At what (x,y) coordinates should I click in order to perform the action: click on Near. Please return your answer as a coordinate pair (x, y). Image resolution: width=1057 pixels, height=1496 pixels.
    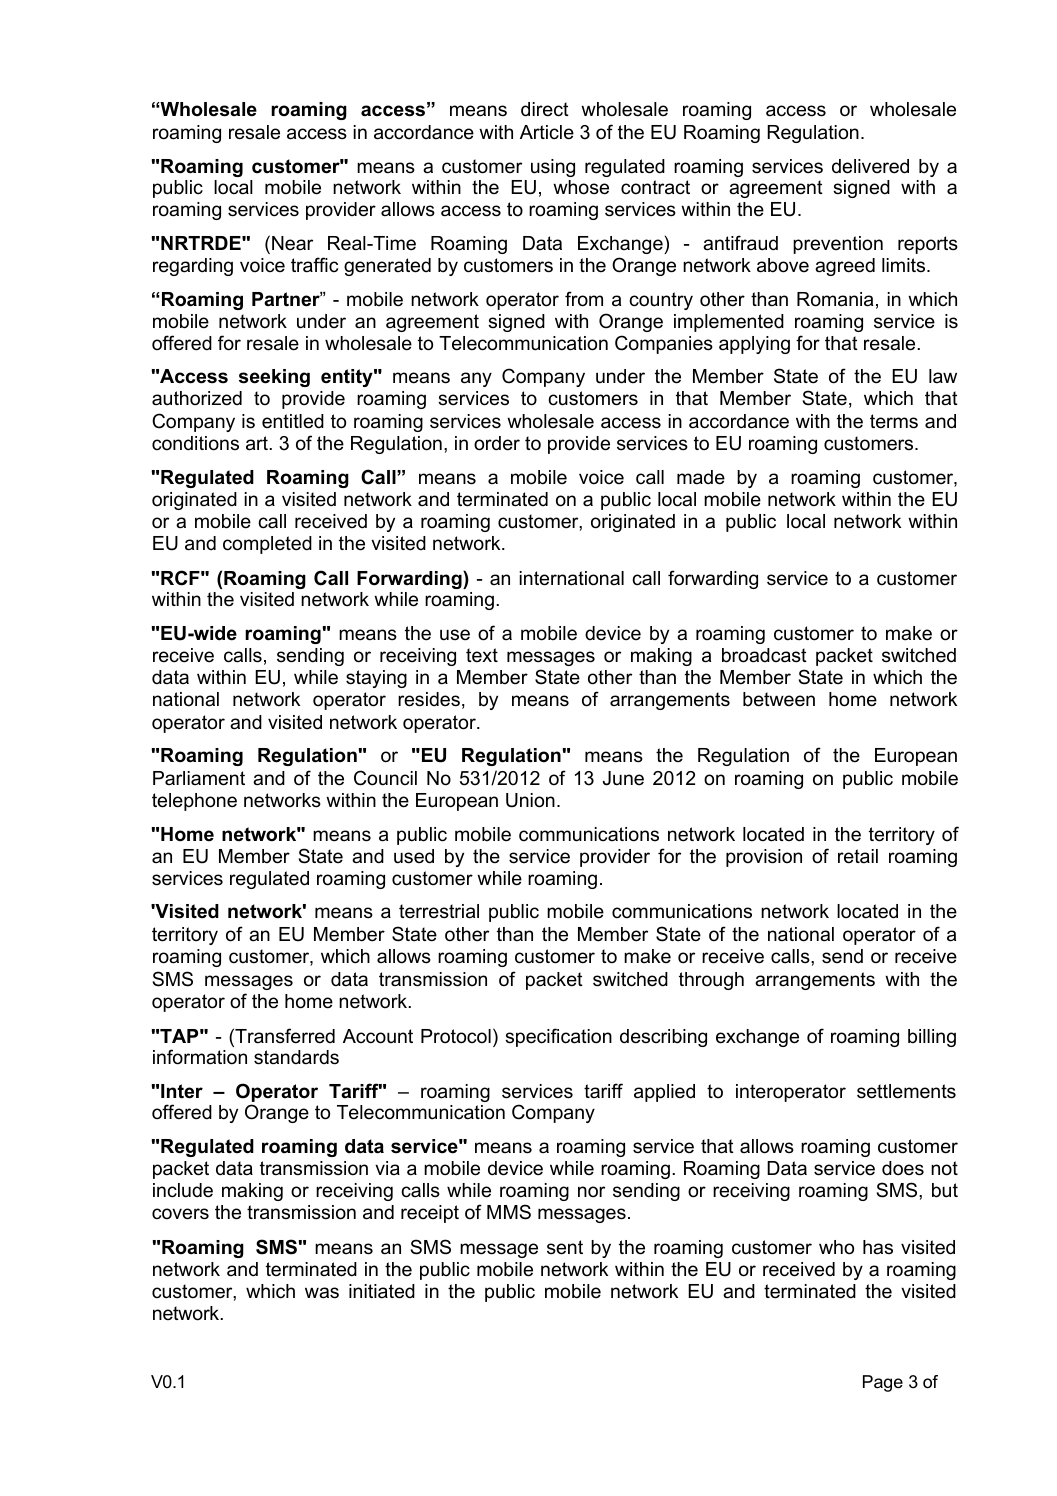
    Looking at the image, I should click on (292, 243).
